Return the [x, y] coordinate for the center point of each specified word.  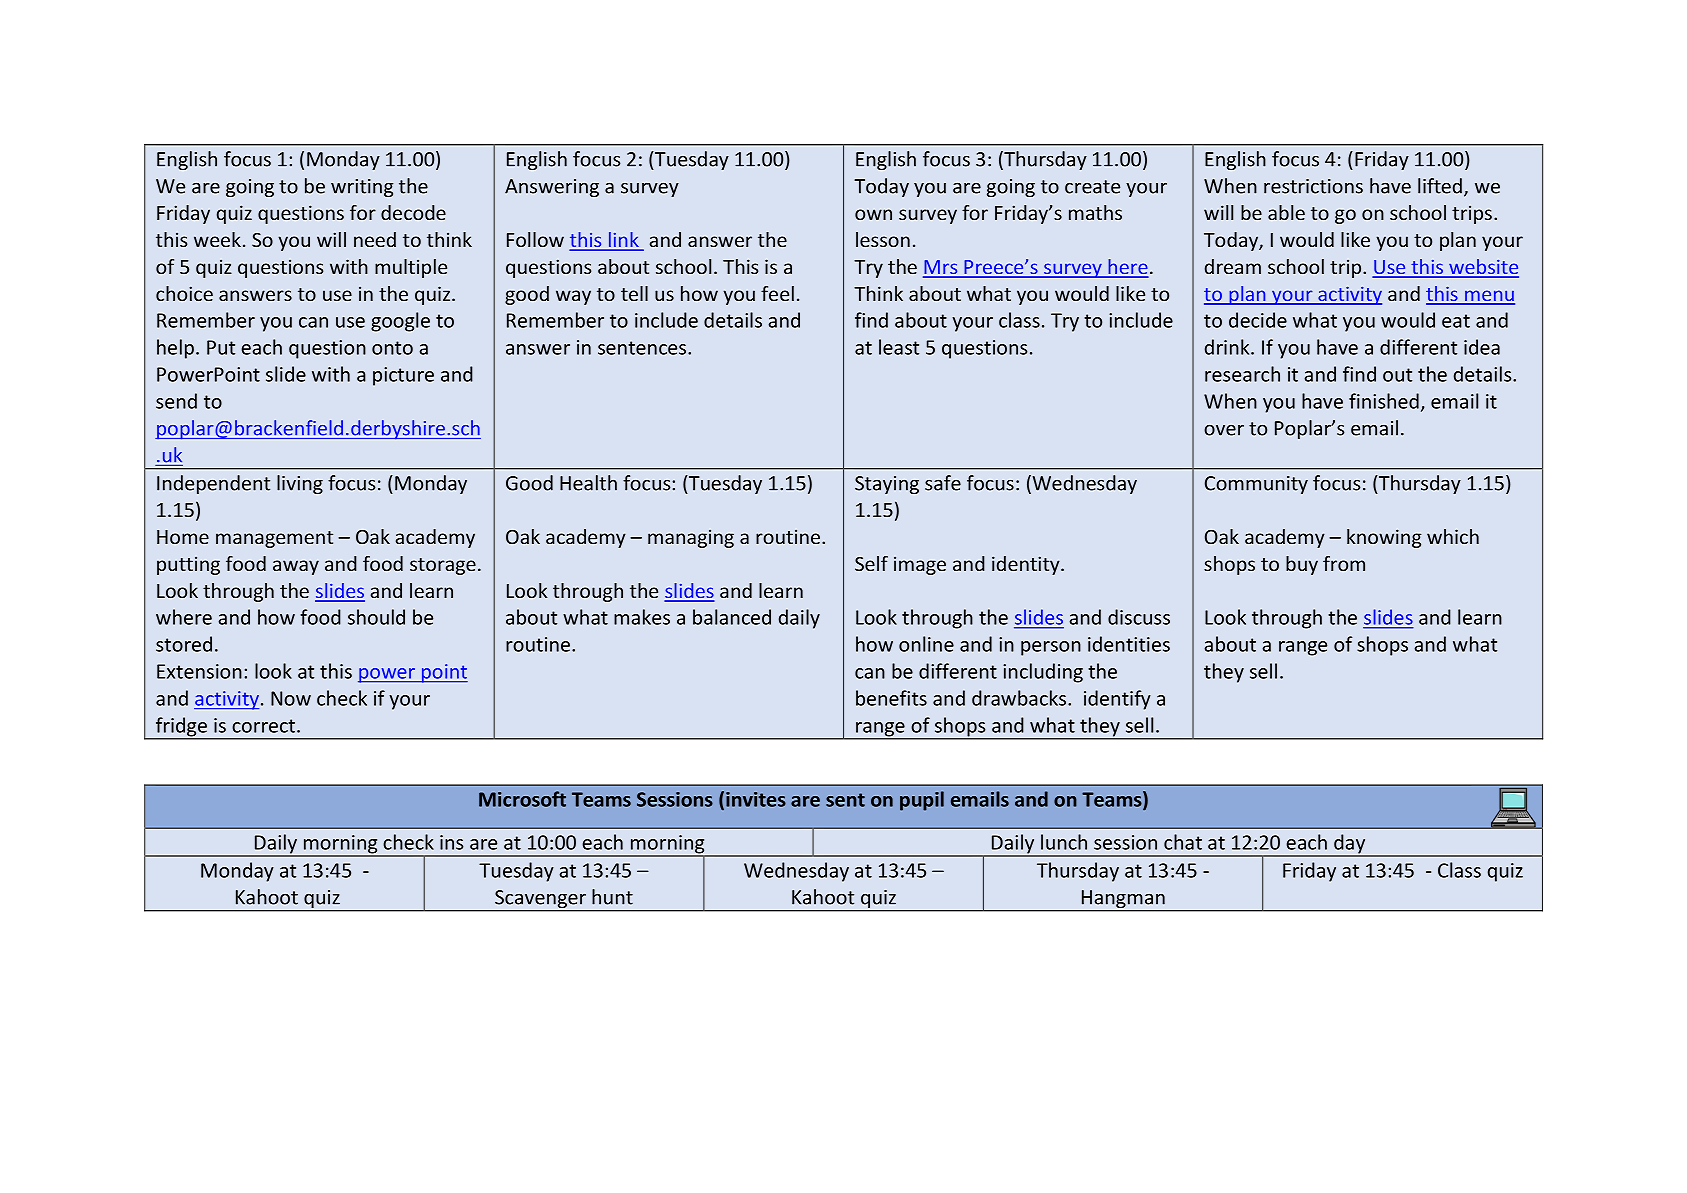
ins [451, 842]
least [899, 347]
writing [362, 188]
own [873, 214]
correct [263, 726]
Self [871, 563]
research [1242, 374]
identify [1117, 700]
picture [403, 376]
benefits [891, 698]
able [1286, 212]
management [274, 539]
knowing [1384, 538]
